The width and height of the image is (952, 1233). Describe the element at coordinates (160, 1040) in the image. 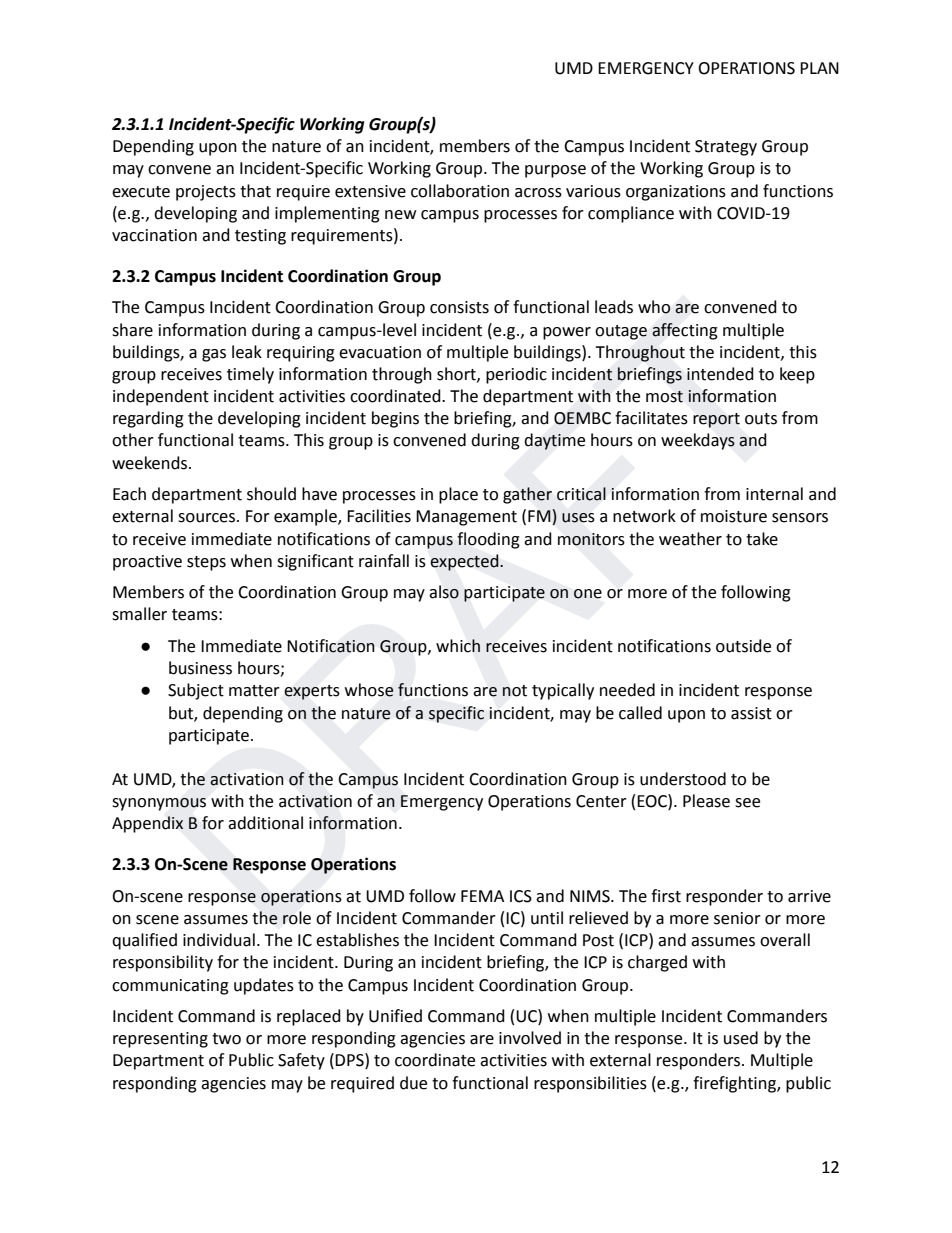

I see `representing` at that location.
